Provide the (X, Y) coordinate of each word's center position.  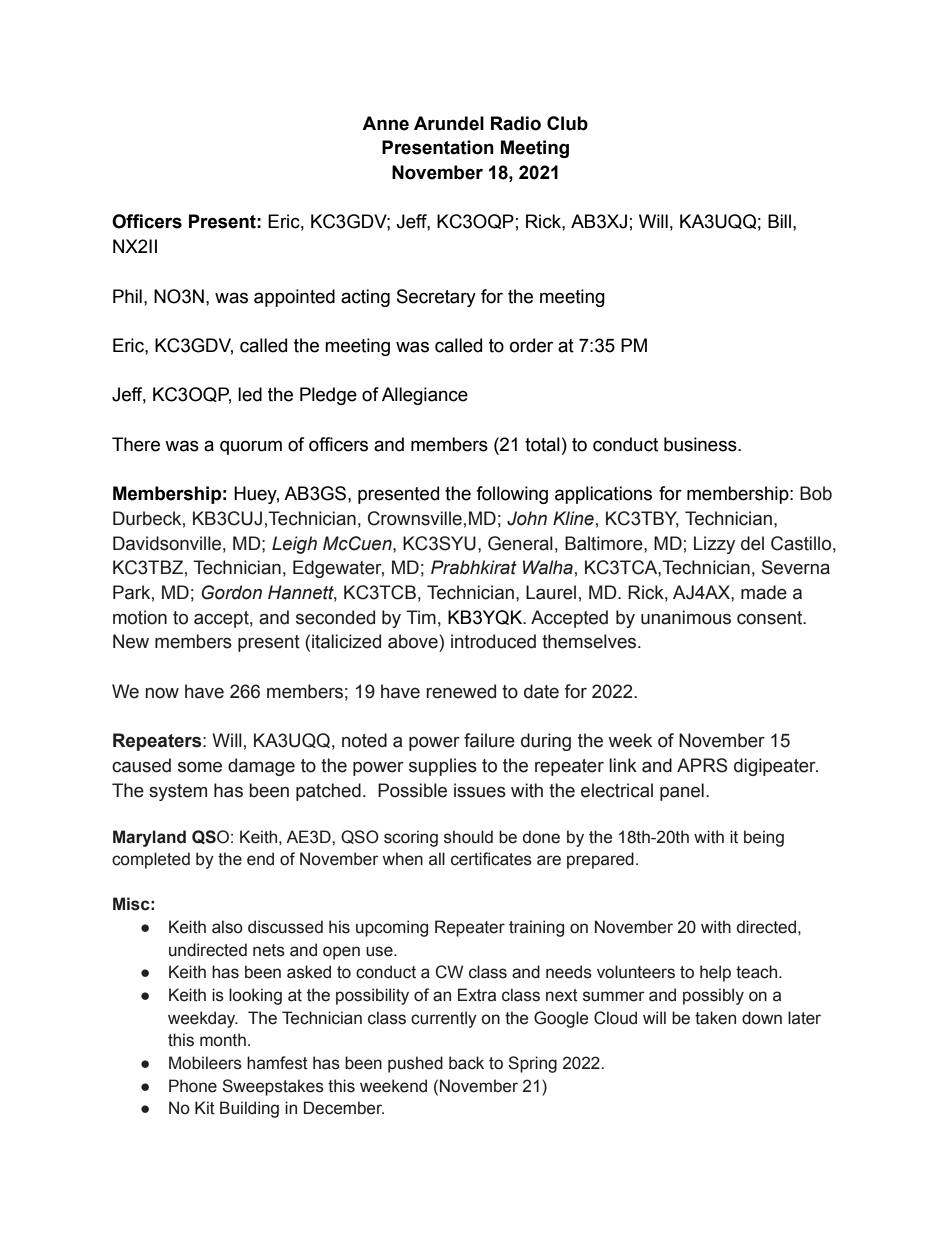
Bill (779, 221)
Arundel (449, 123)
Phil (127, 296)
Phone (193, 1086)
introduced (493, 641)
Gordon (231, 592)
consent (771, 618)
